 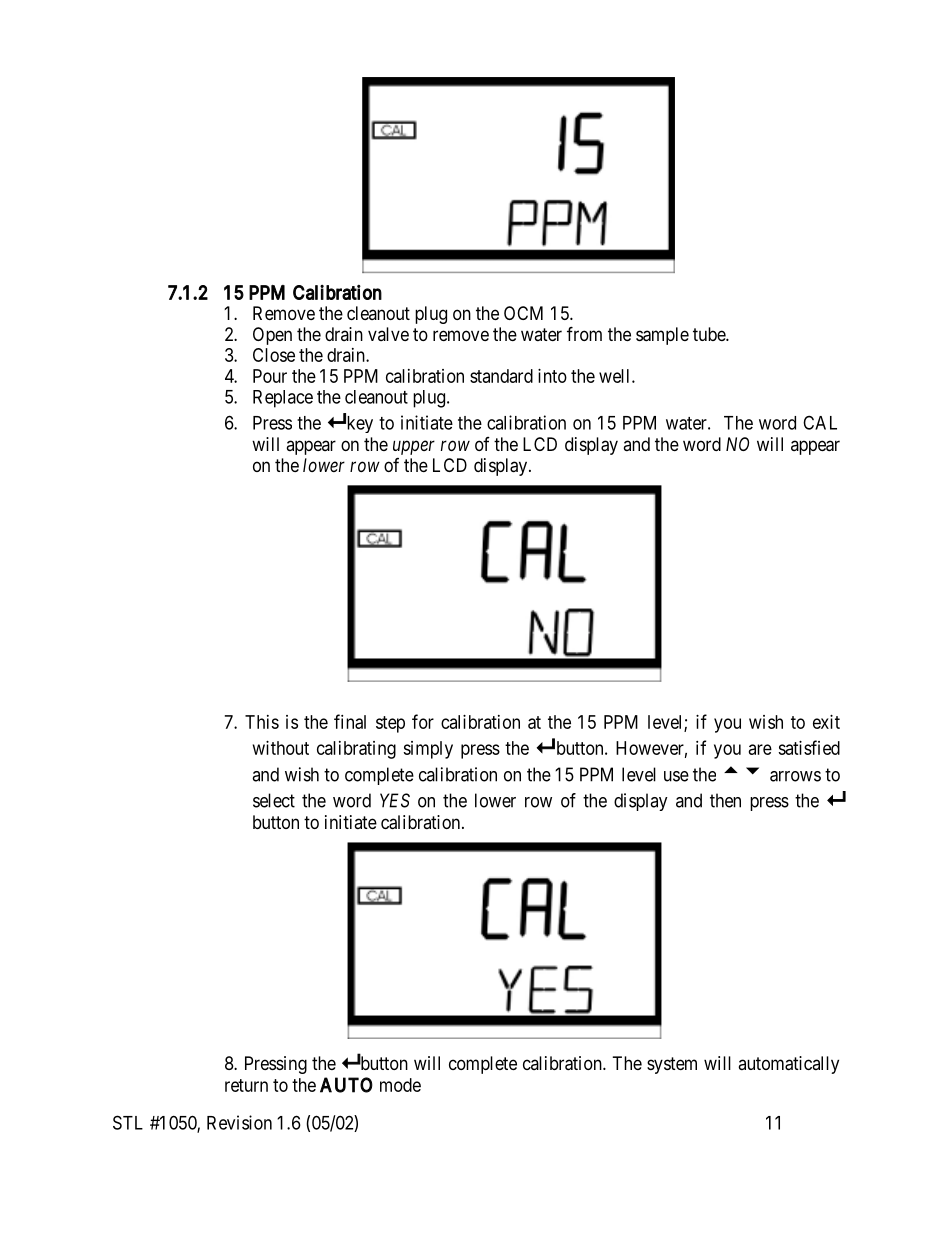 I want to click on YES, so click(x=395, y=800).
